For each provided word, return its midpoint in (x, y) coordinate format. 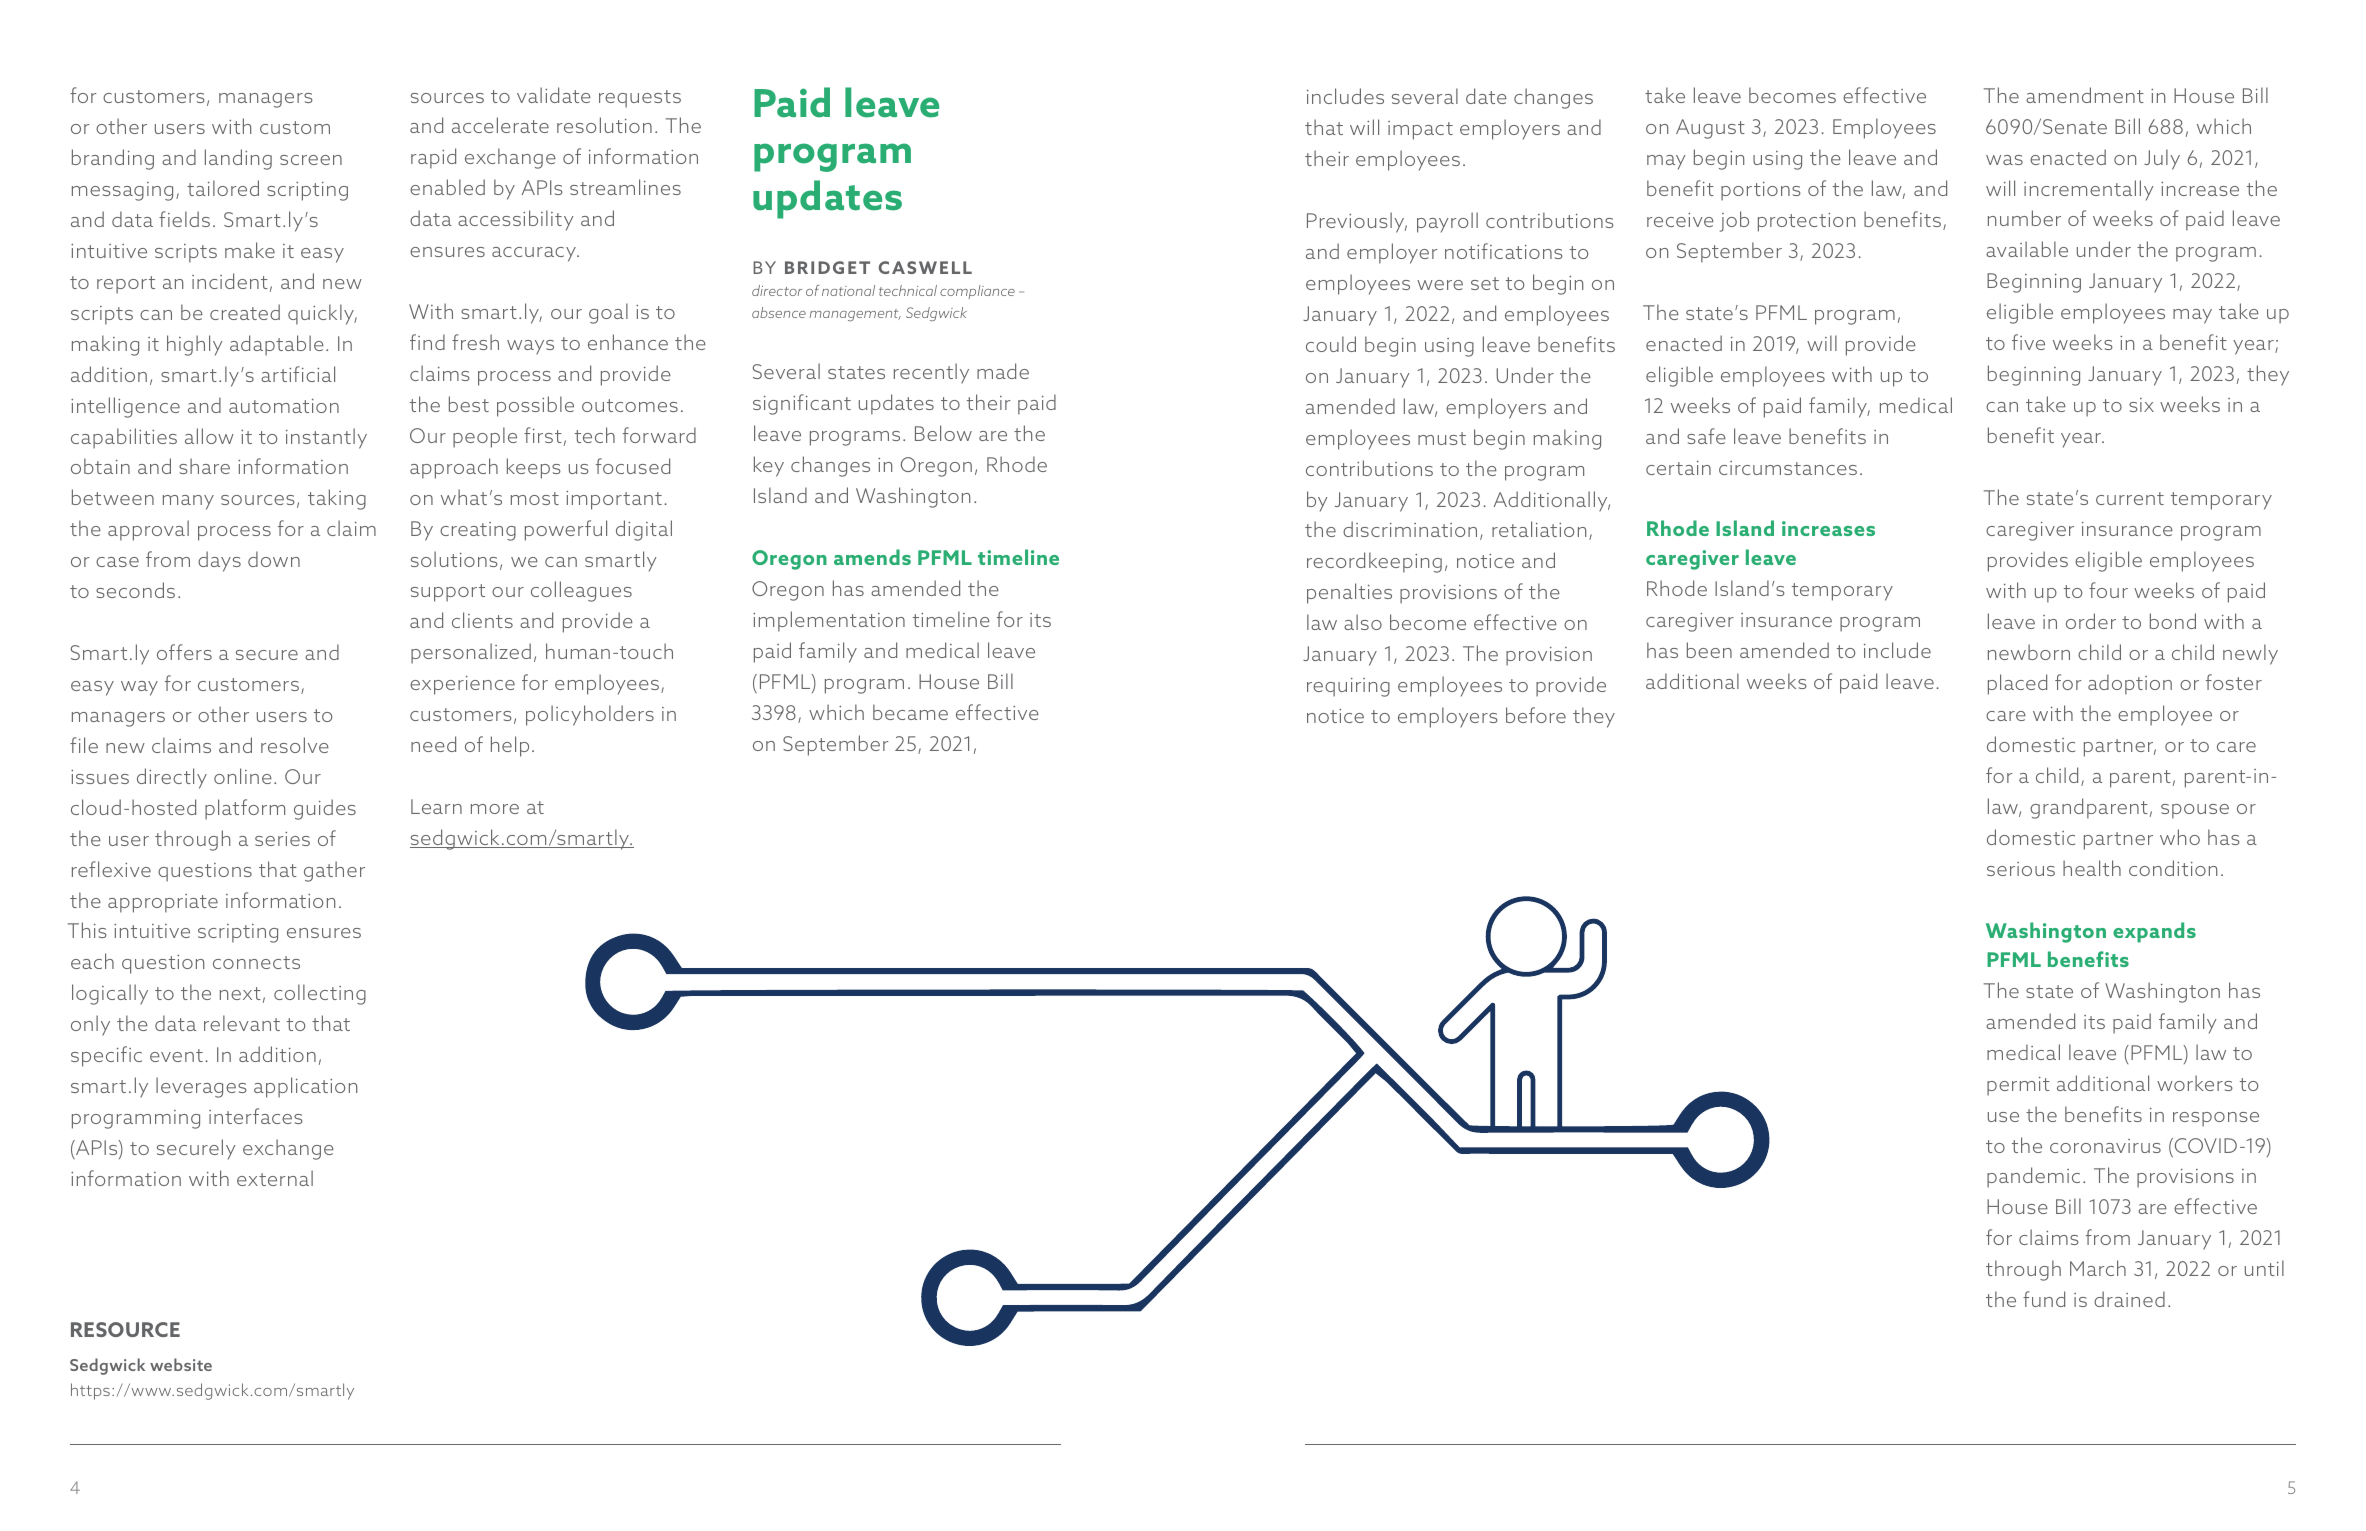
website (181, 1364)
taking (337, 499)
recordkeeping (1374, 562)
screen (311, 160)
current (2130, 498)
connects (256, 962)
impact (1420, 130)
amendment (2085, 95)
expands (2154, 932)
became (910, 712)
